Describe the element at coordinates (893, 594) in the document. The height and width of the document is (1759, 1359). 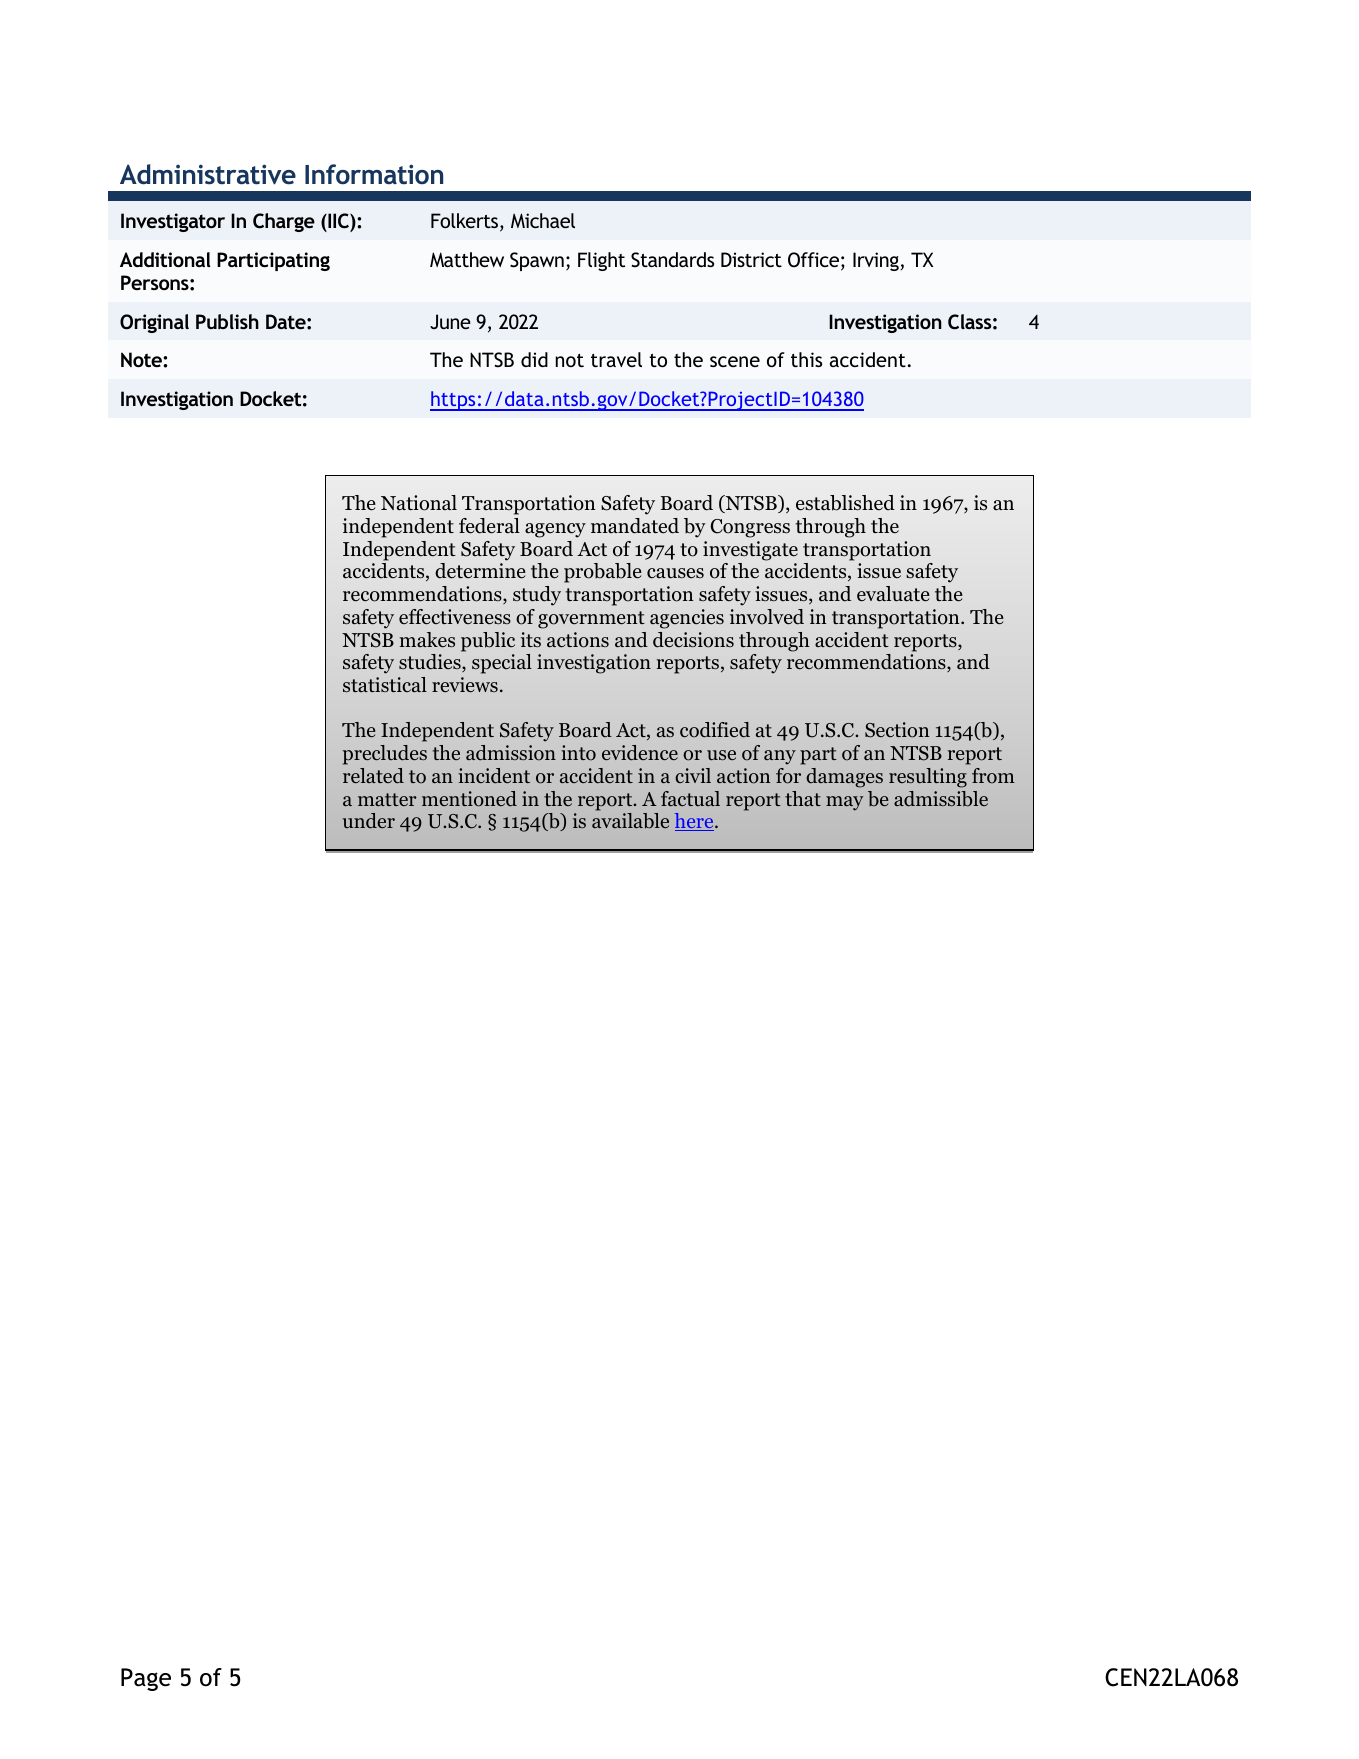
I see `evaluate` at that location.
